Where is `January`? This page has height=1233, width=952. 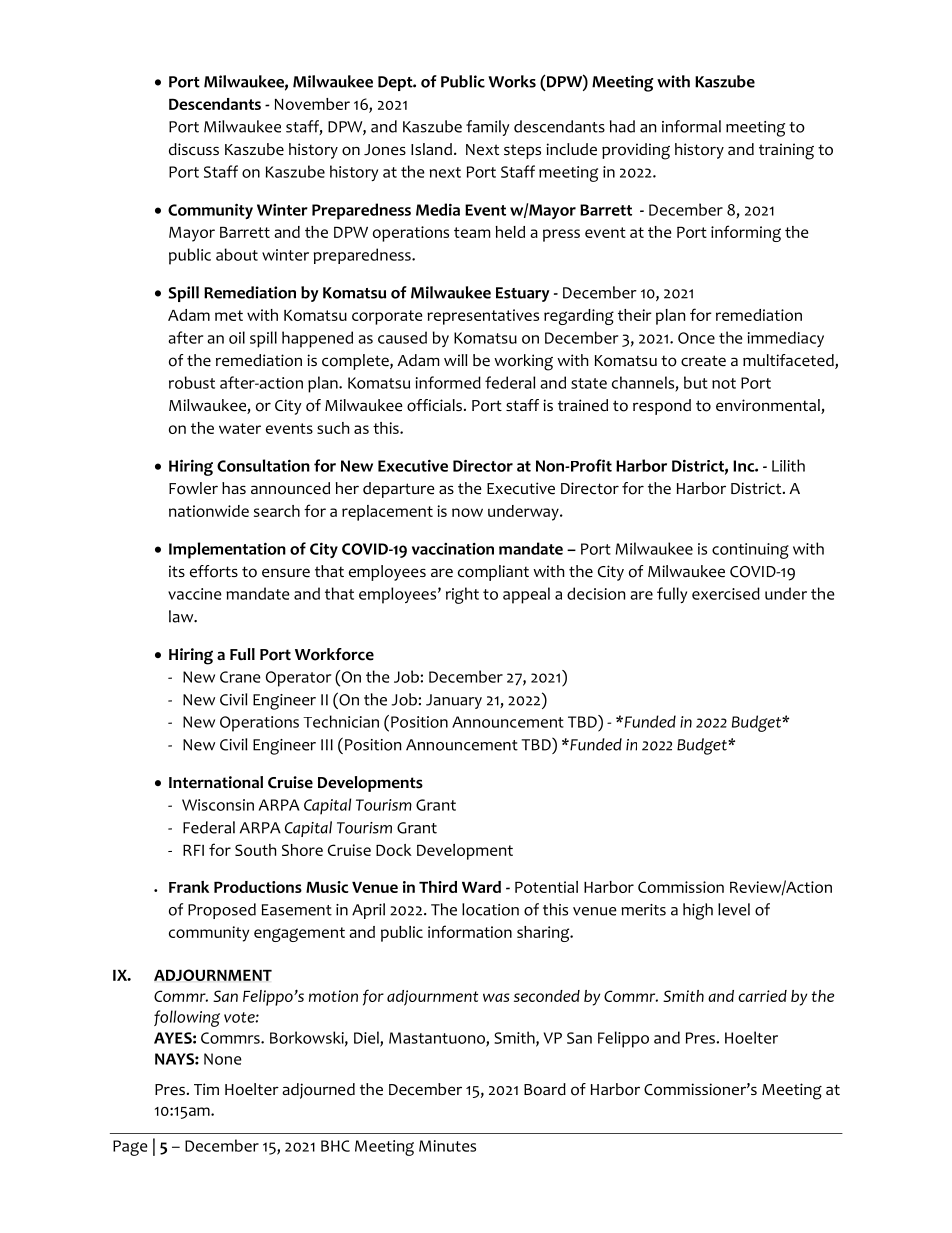
January is located at coordinates (454, 701).
